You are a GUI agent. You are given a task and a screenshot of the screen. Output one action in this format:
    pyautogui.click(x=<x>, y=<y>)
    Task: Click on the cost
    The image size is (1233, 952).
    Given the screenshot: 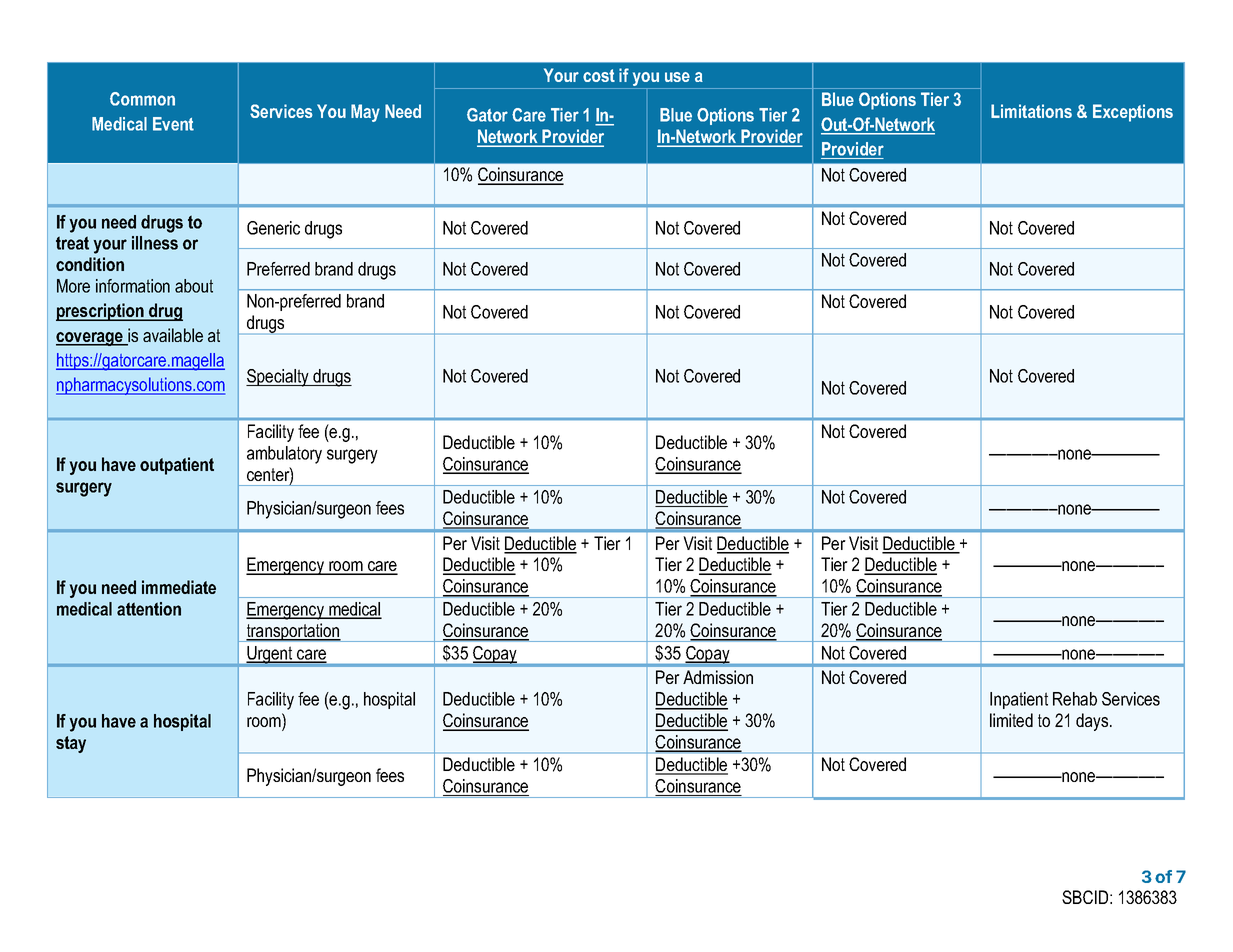 What is the action you would take?
    pyautogui.click(x=599, y=75)
